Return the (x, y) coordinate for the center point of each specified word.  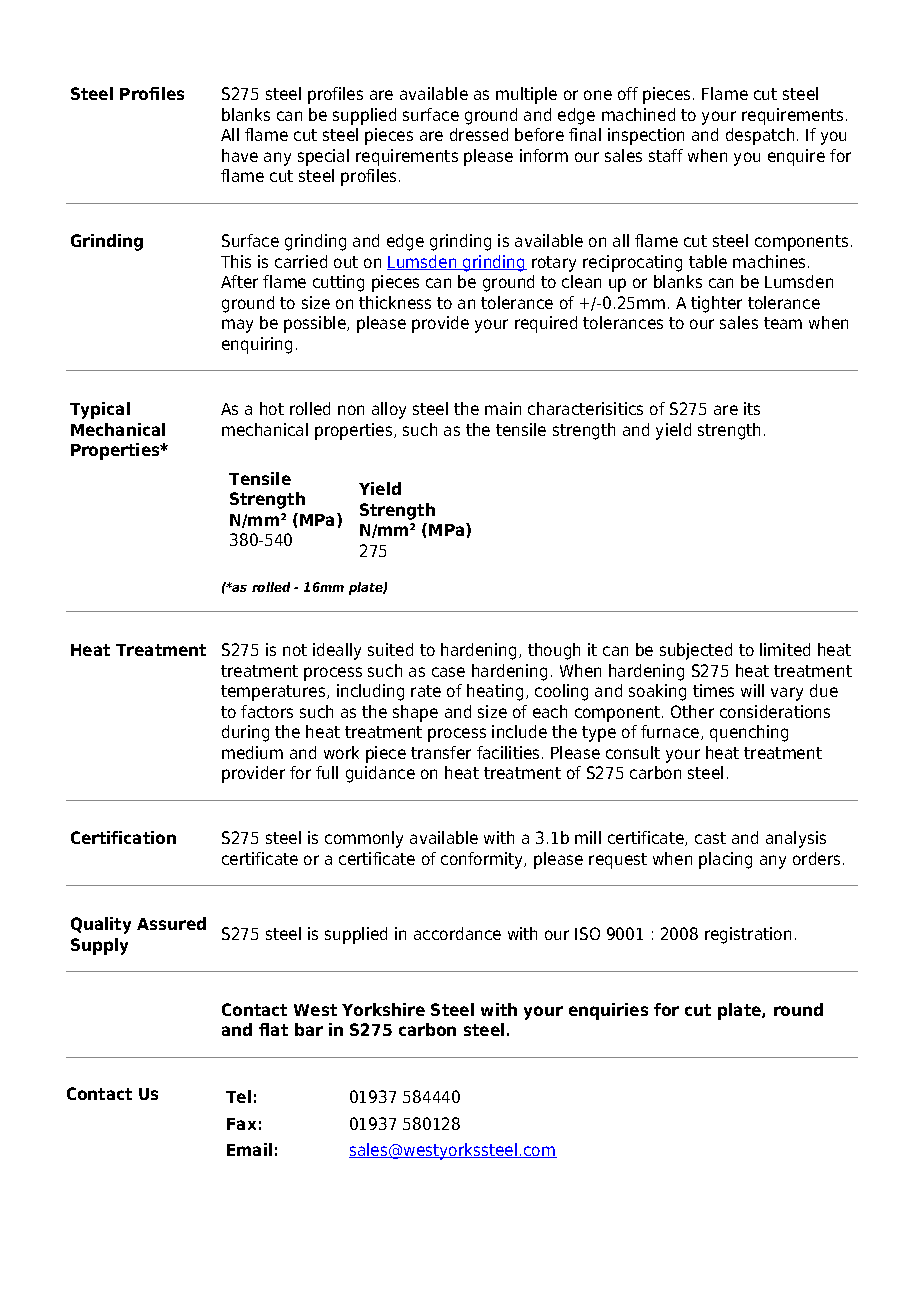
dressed (479, 134)
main (503, 408)
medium (252, 752)
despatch (760, 136)
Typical (100, 410)
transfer (441, 752)
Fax (241, 1124)
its (752, 408)
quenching (749, 733)
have (240, 155)
